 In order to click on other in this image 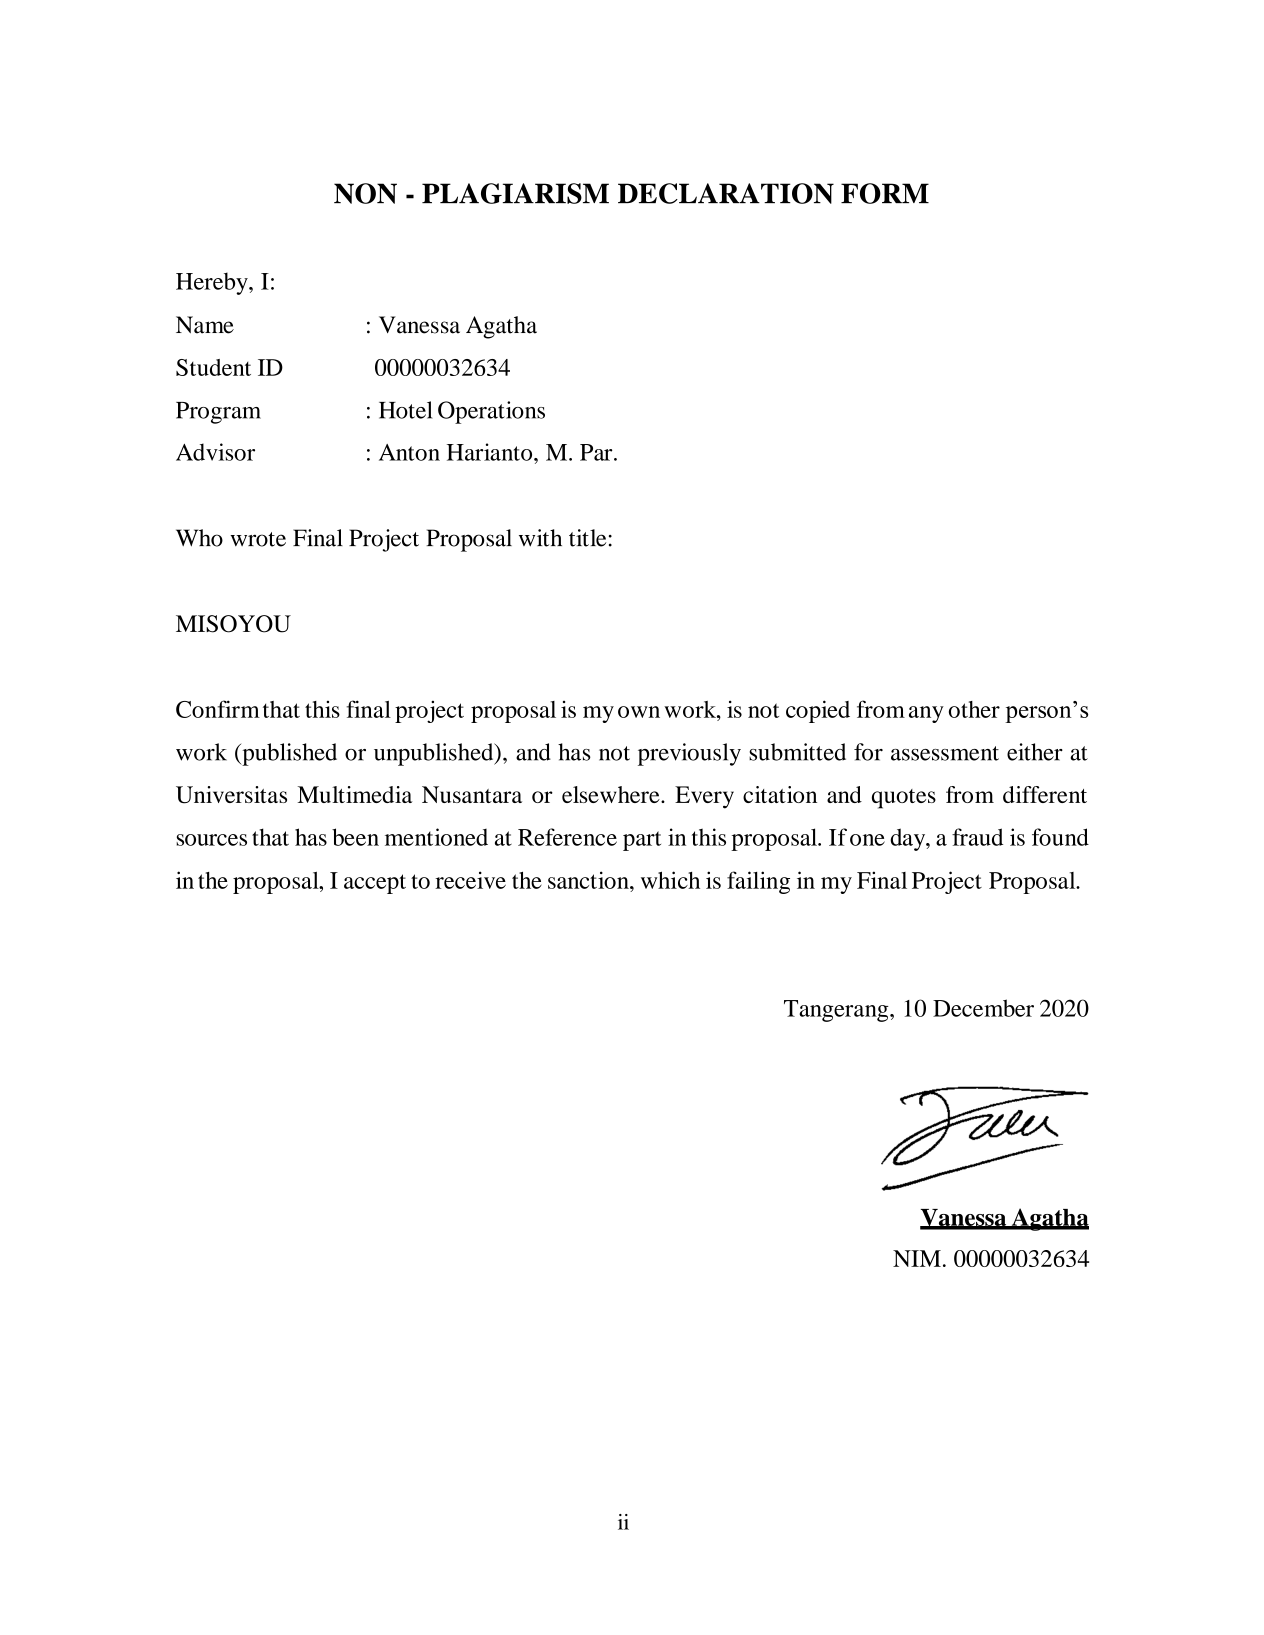, I will do `click(974, 709)`.
